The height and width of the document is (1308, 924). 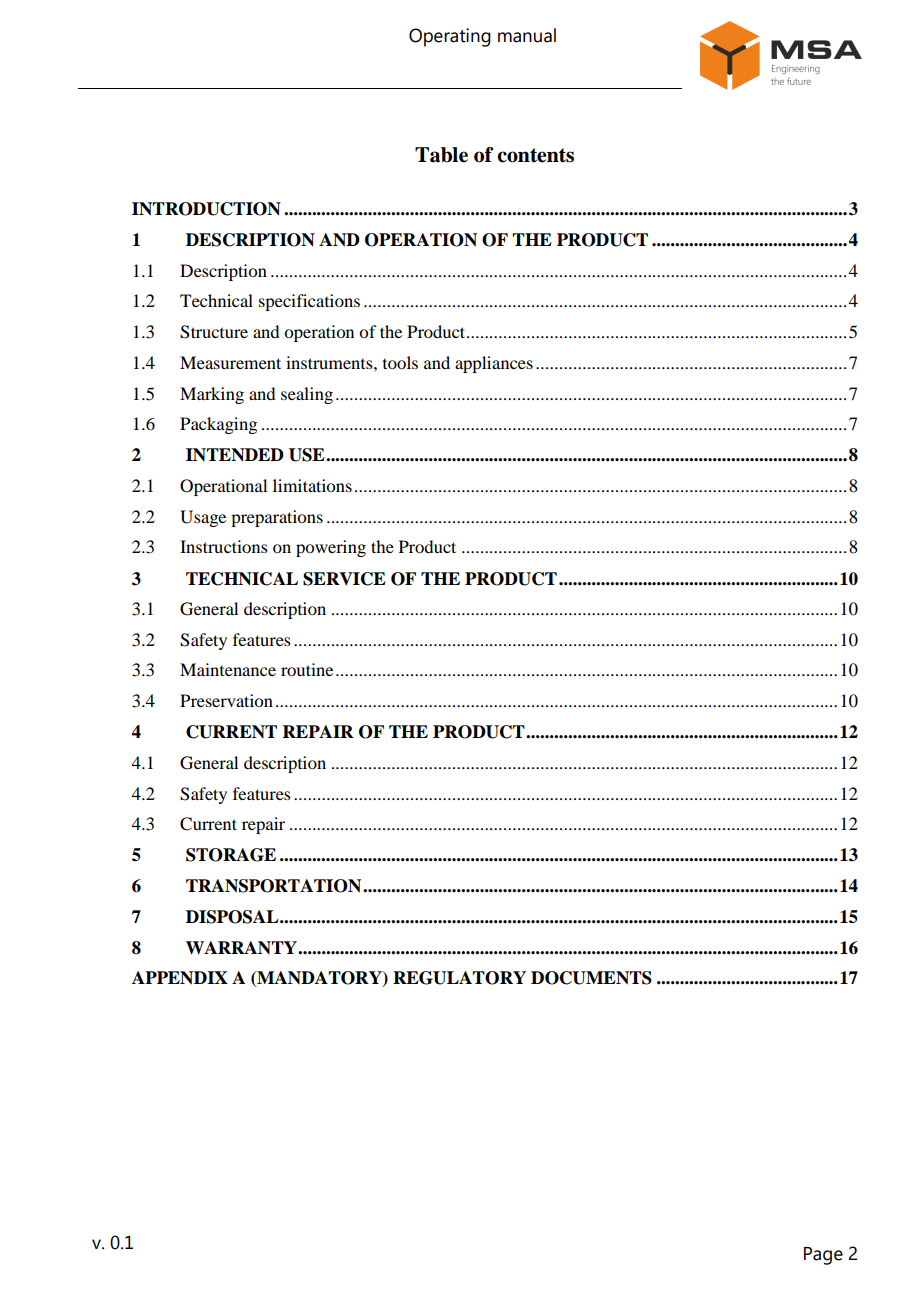 What do you see at coordinates (344, 579) in the document?
I see `SERVICE` at bounding box center [344, 579].
